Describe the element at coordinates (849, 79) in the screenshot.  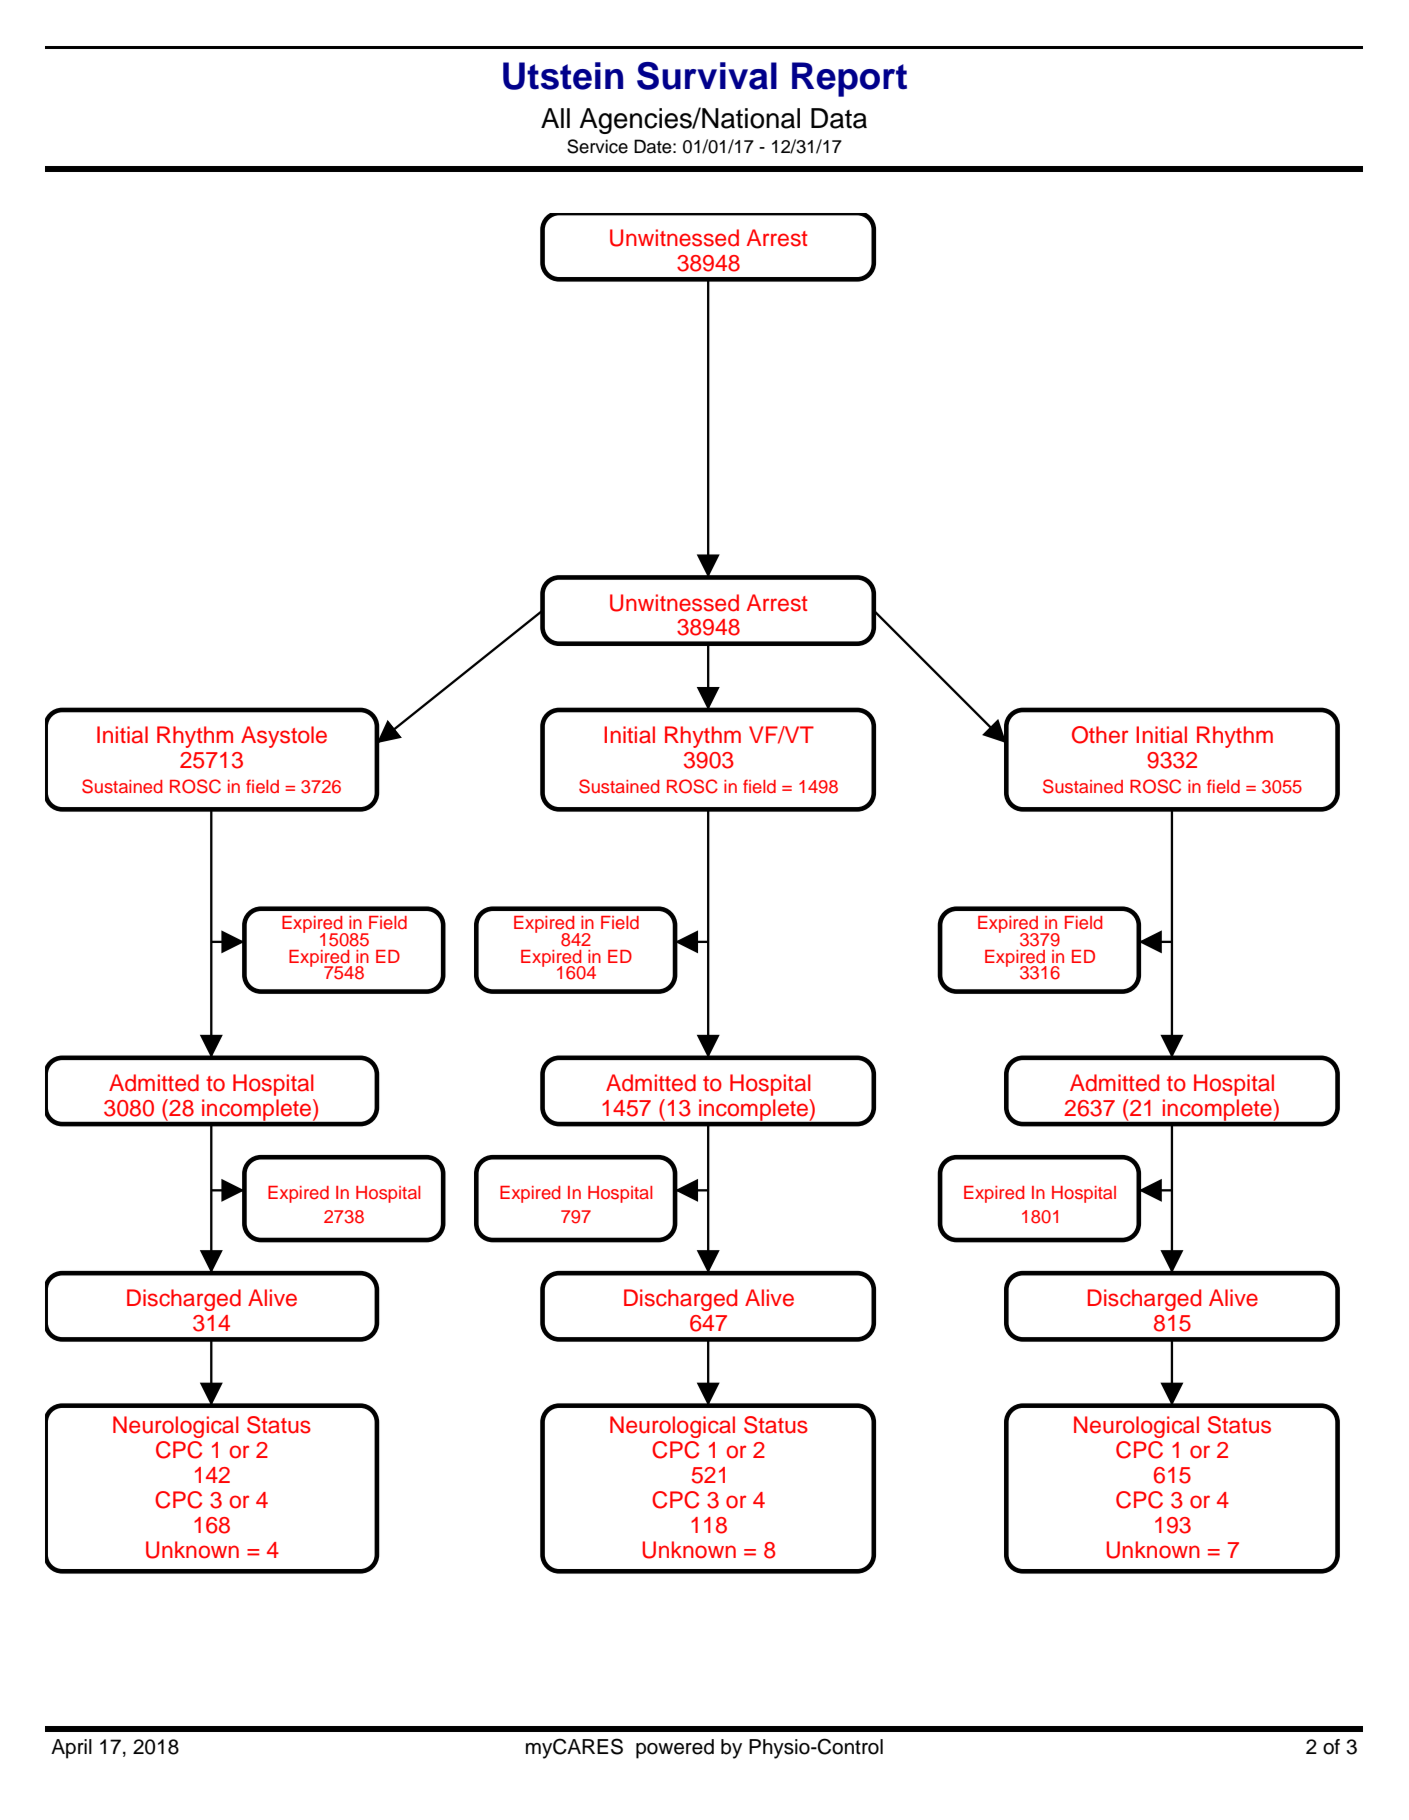
I see `Report` at that location.
